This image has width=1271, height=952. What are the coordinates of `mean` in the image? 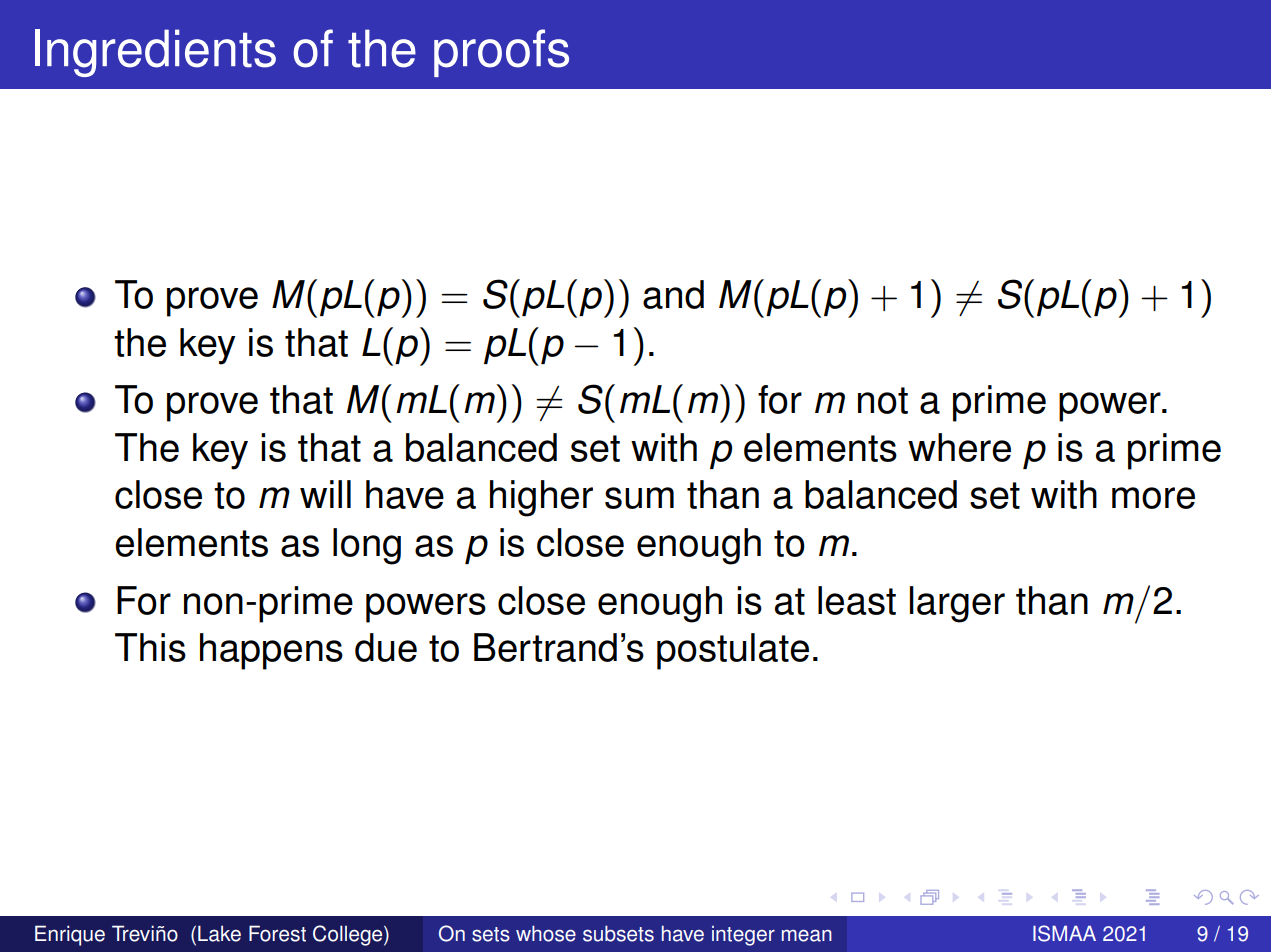 It's located at (807, 936).
